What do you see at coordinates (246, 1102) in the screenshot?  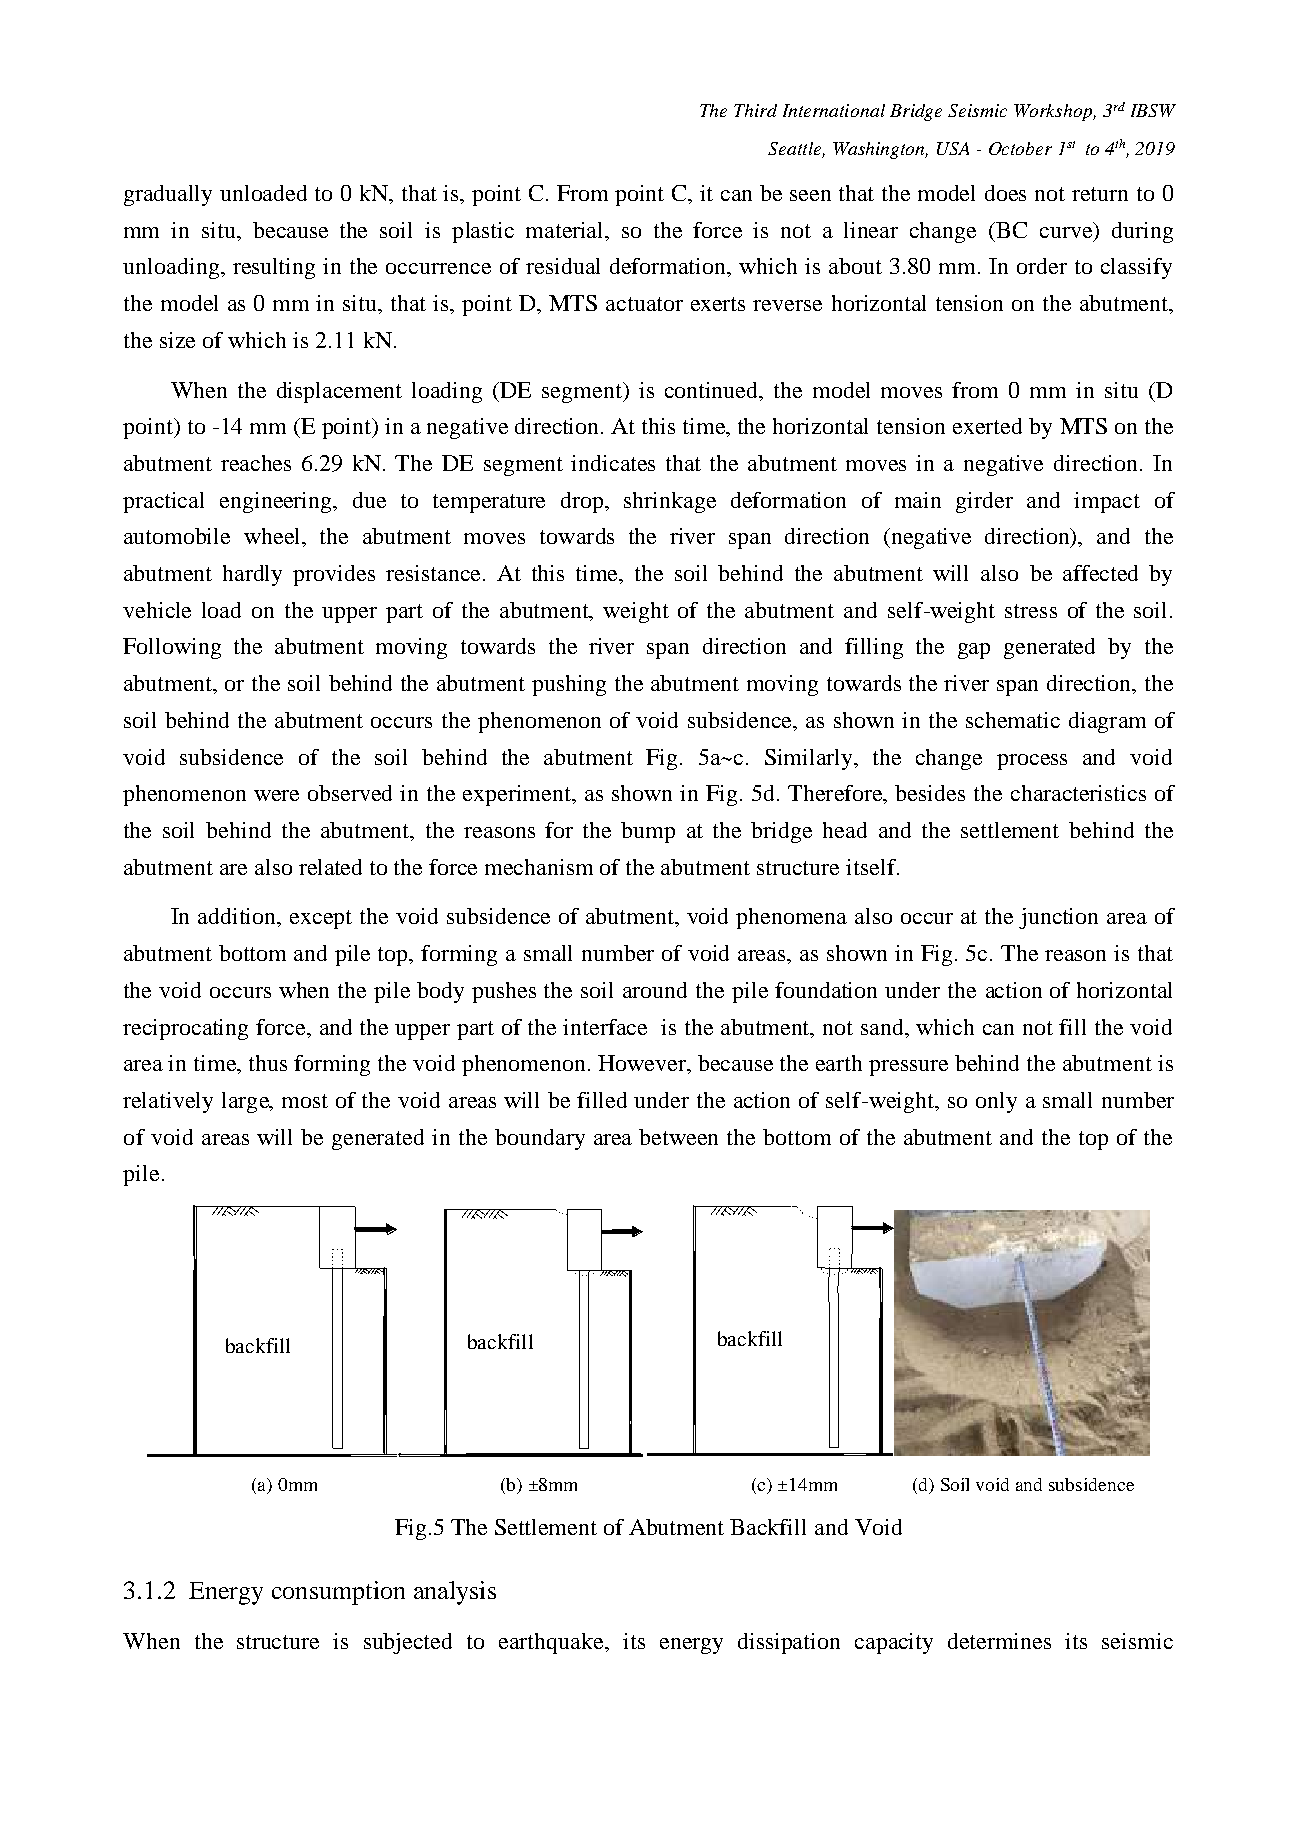 I see `large` at bounding box center [246, 1102].
